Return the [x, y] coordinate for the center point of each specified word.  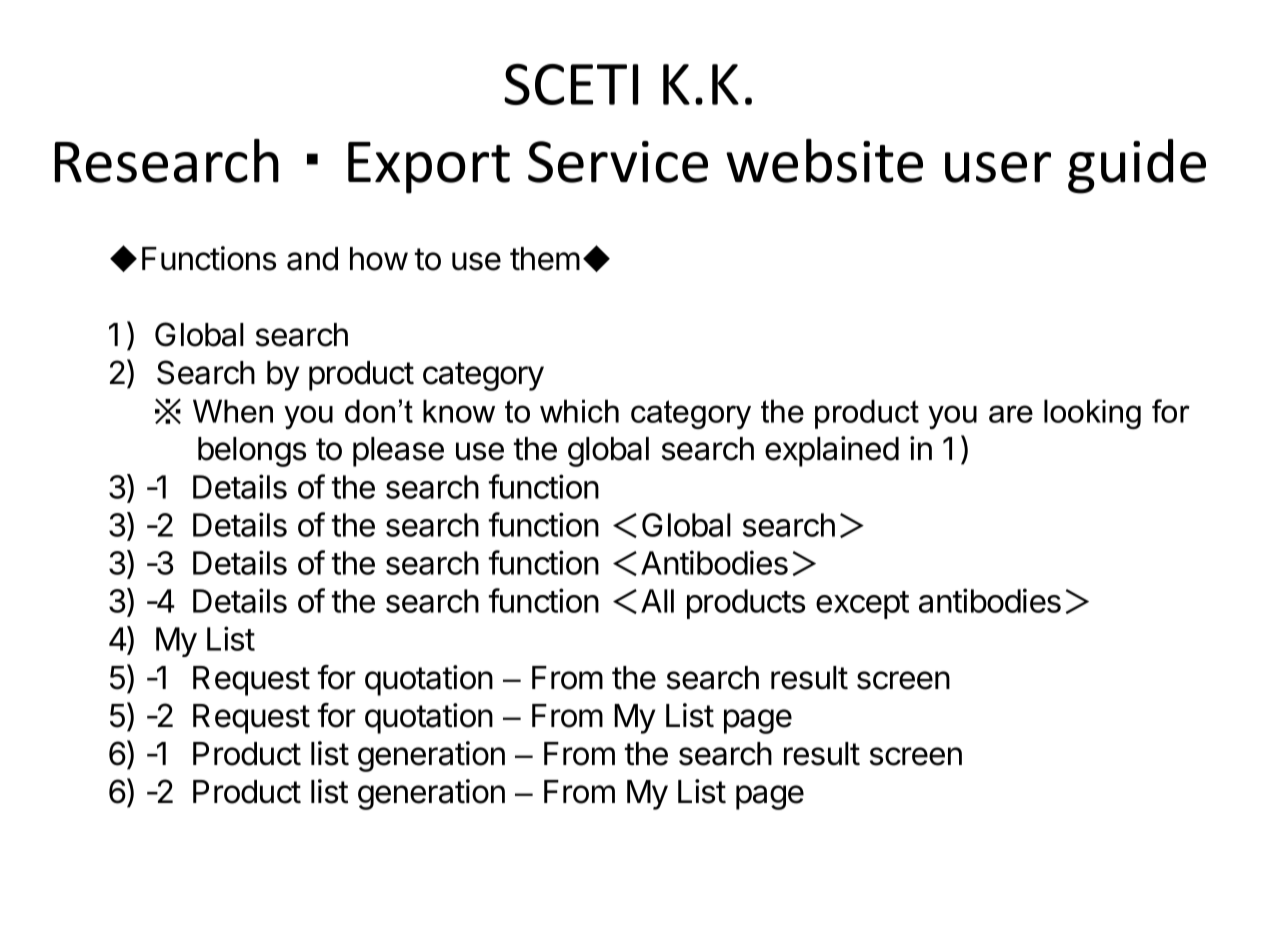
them [545, 259]
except [862, 605]
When [233, 411]
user [998, 167]
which [579, 411]
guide [1137, 166]
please [398, 452]
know [459, 411]
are [1011, 414]
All [657, 601]
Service [618, 162]
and [312, 259]
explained [832, 451]
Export [429, 168]
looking [1092, 414]
